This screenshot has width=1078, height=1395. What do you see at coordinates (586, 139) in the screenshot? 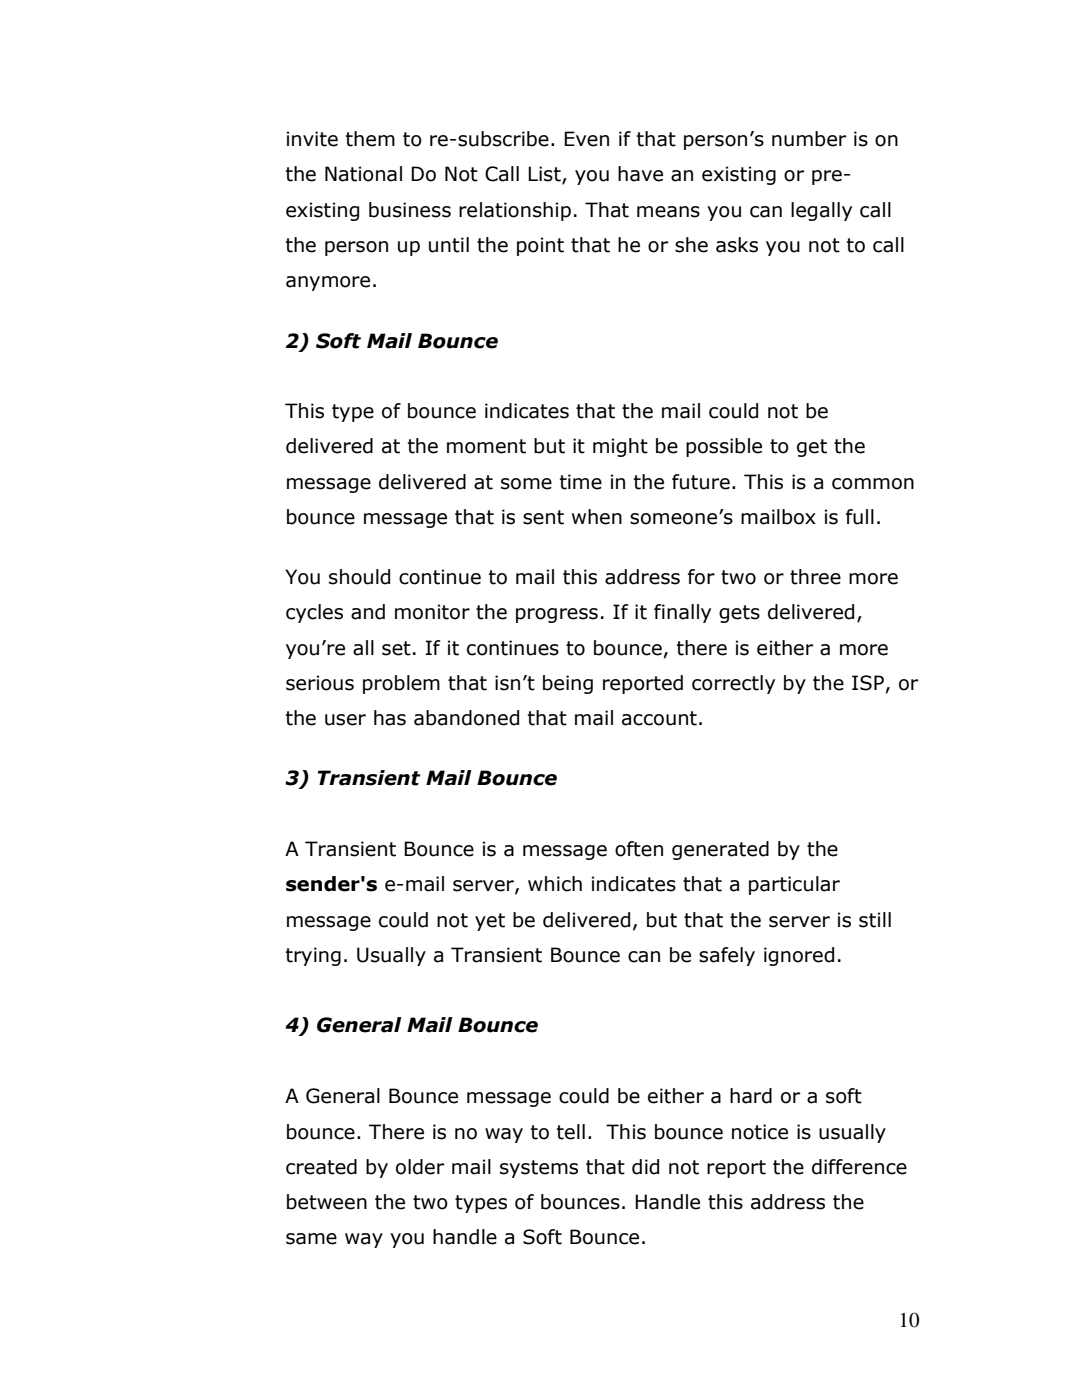
I see `Even` at bounding box center [586, 139].
